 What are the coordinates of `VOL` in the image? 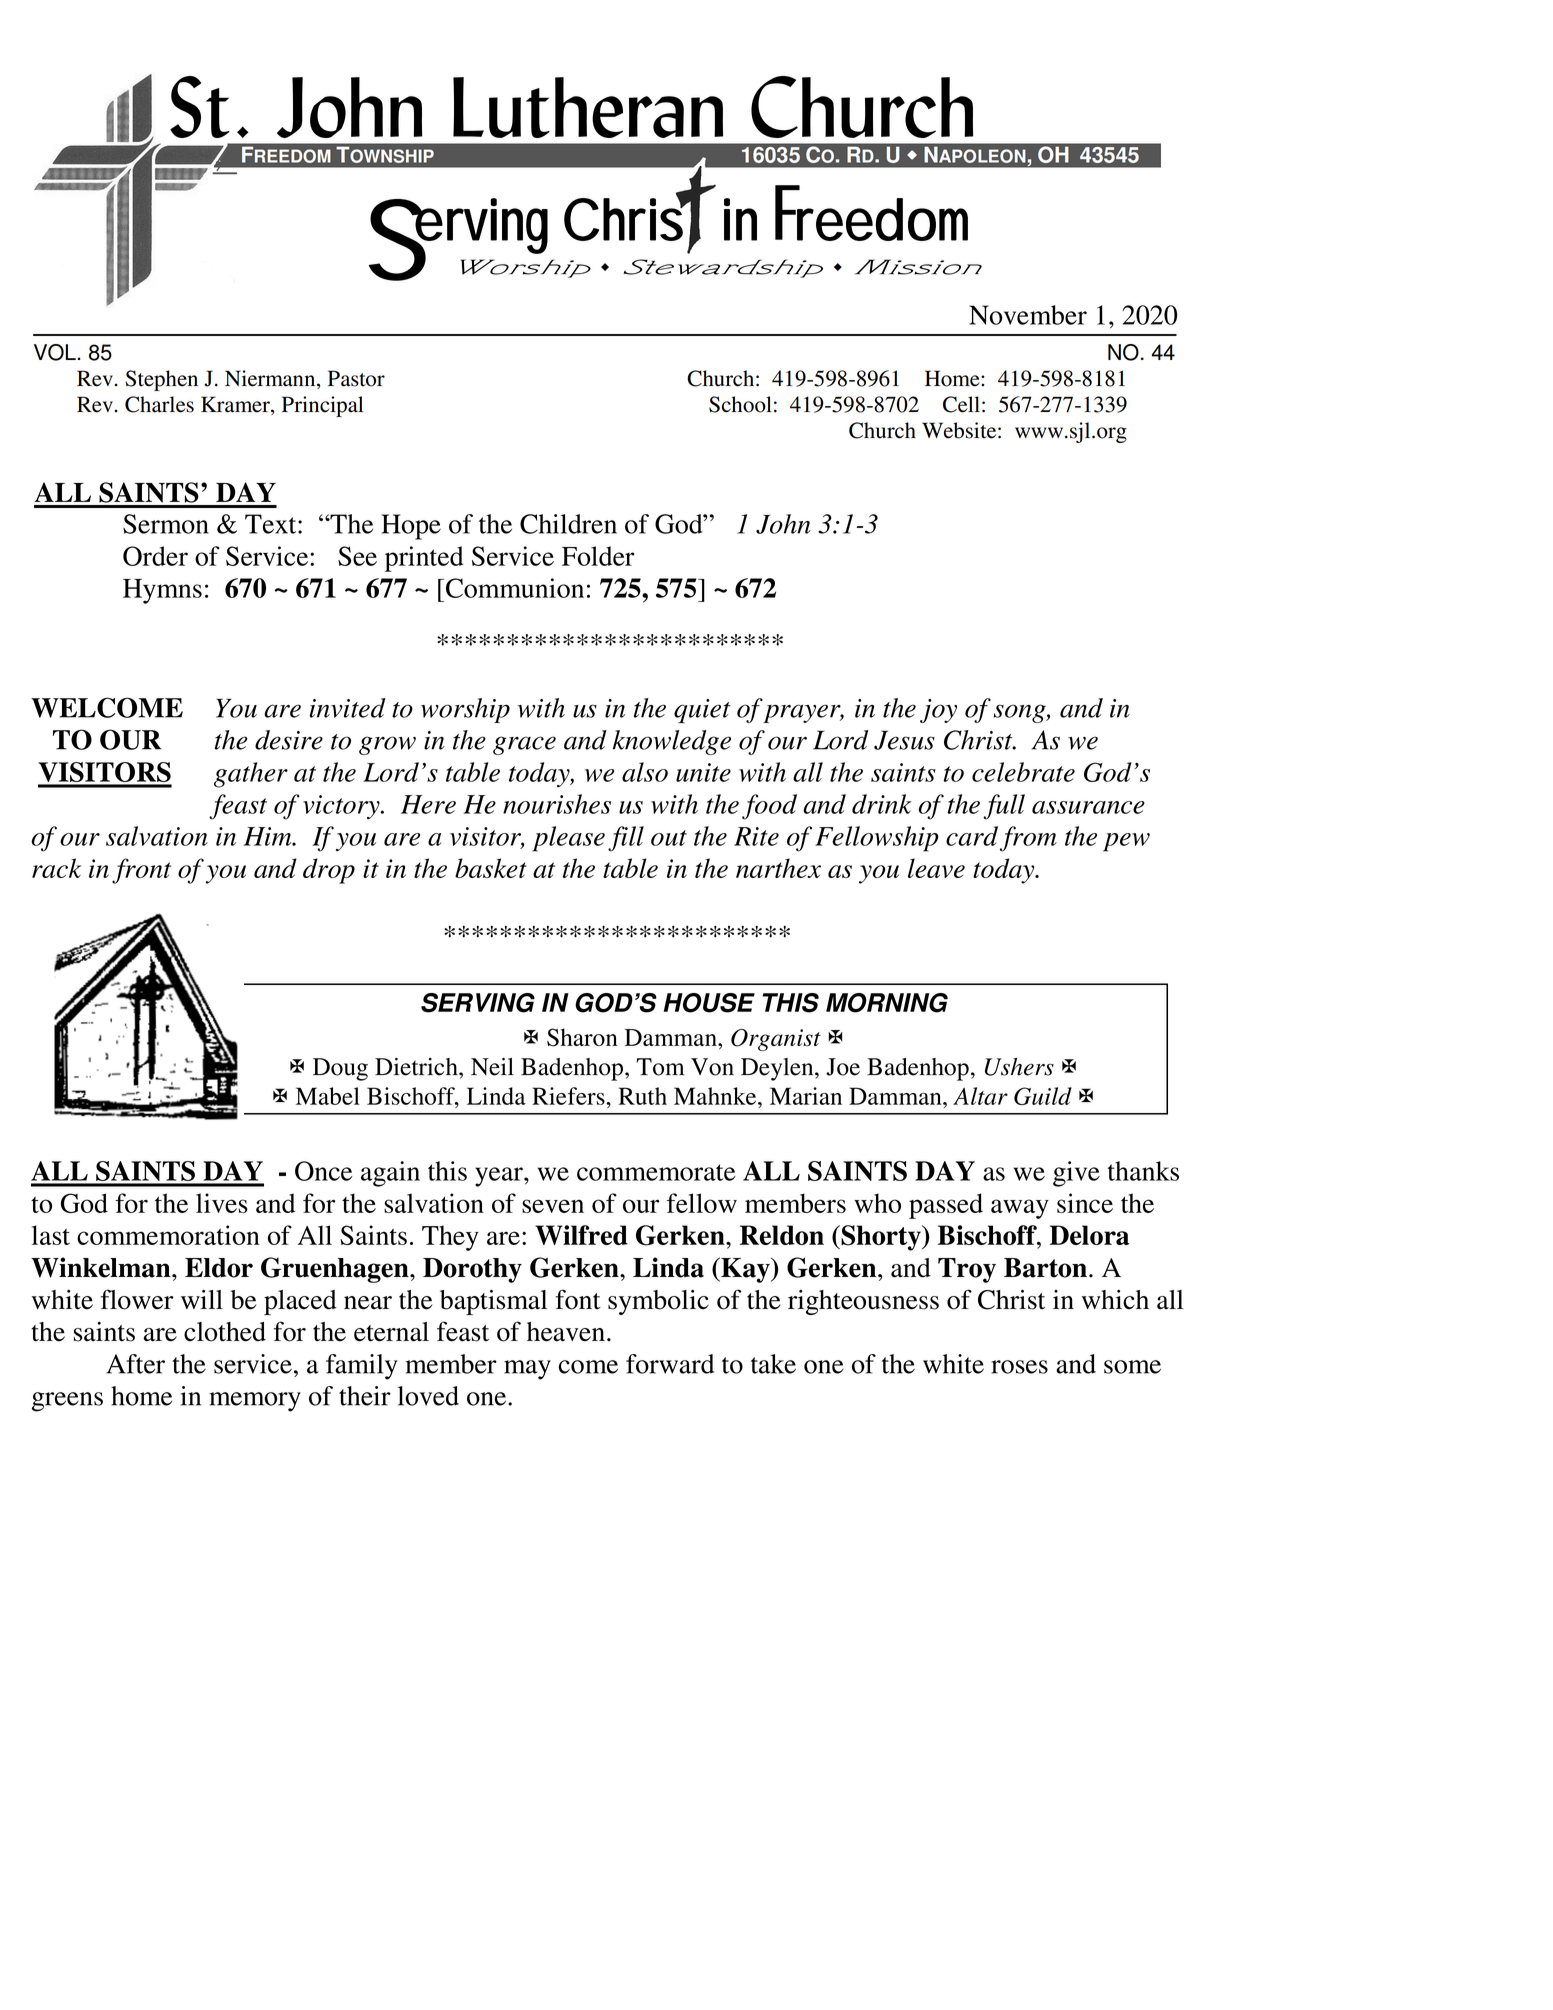 It's located at (56, 352).
